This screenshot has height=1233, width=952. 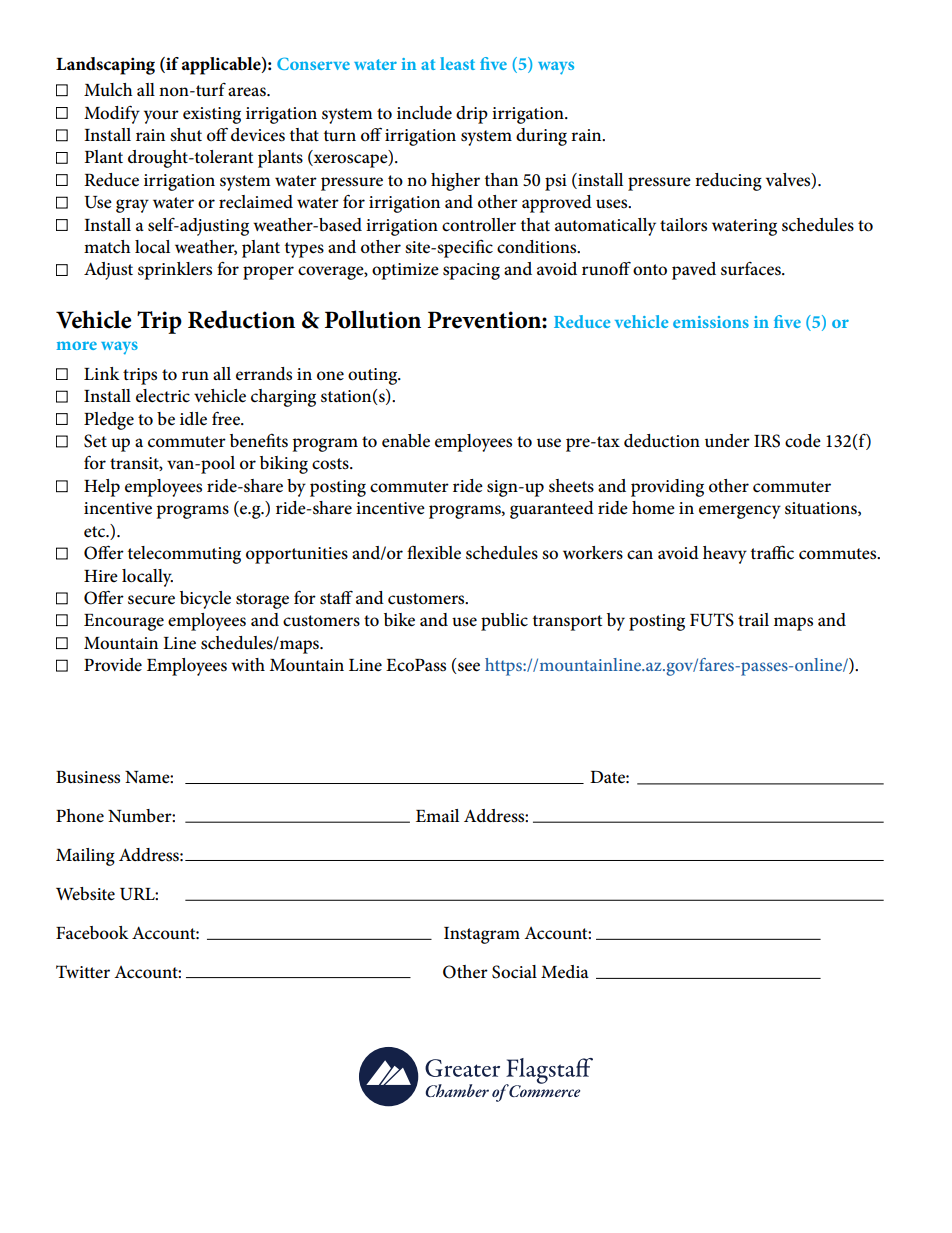 I want to click on Business, so click(x=88, y=777).
